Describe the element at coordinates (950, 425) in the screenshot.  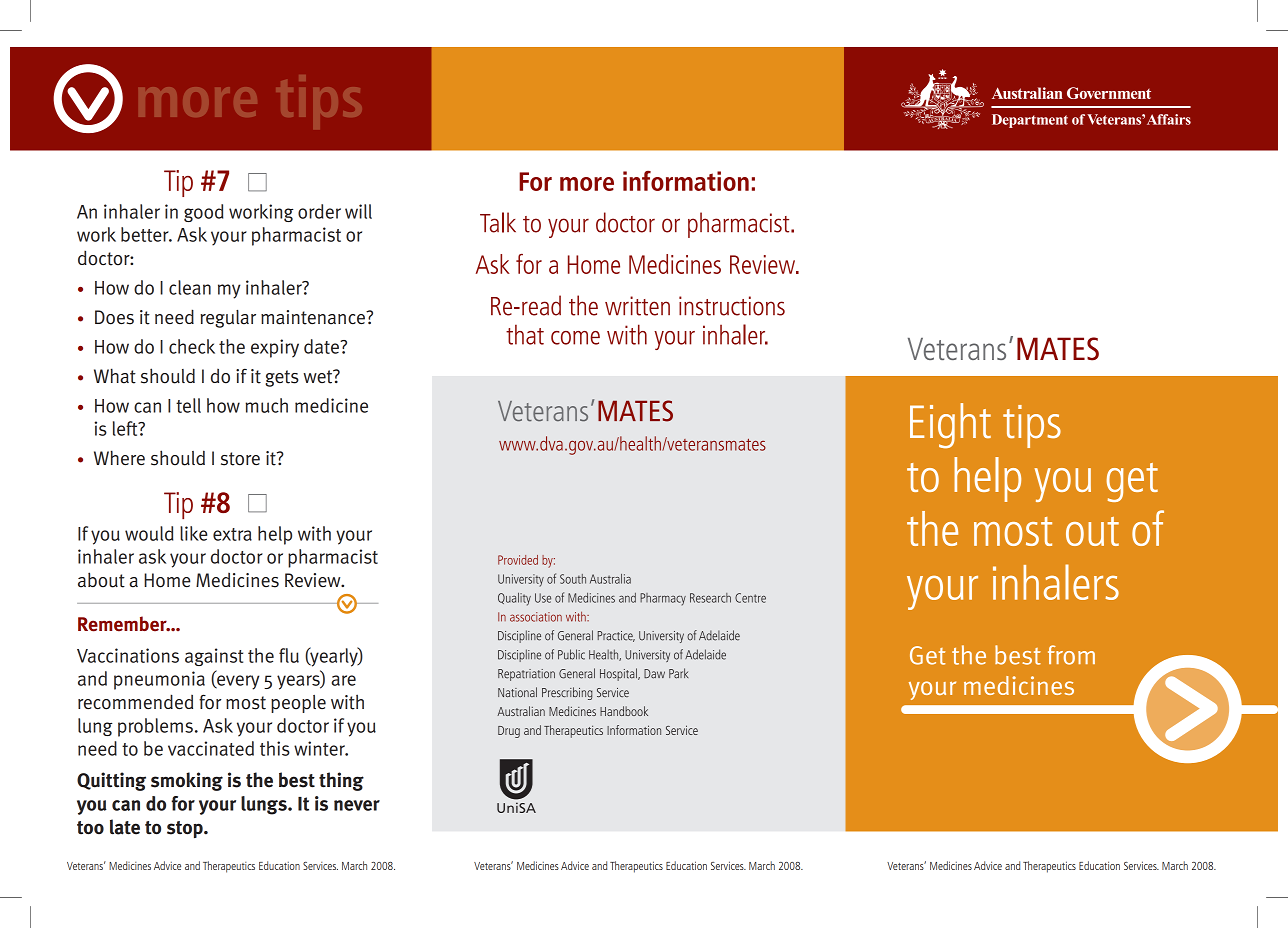
I see `Eight` at that location.
